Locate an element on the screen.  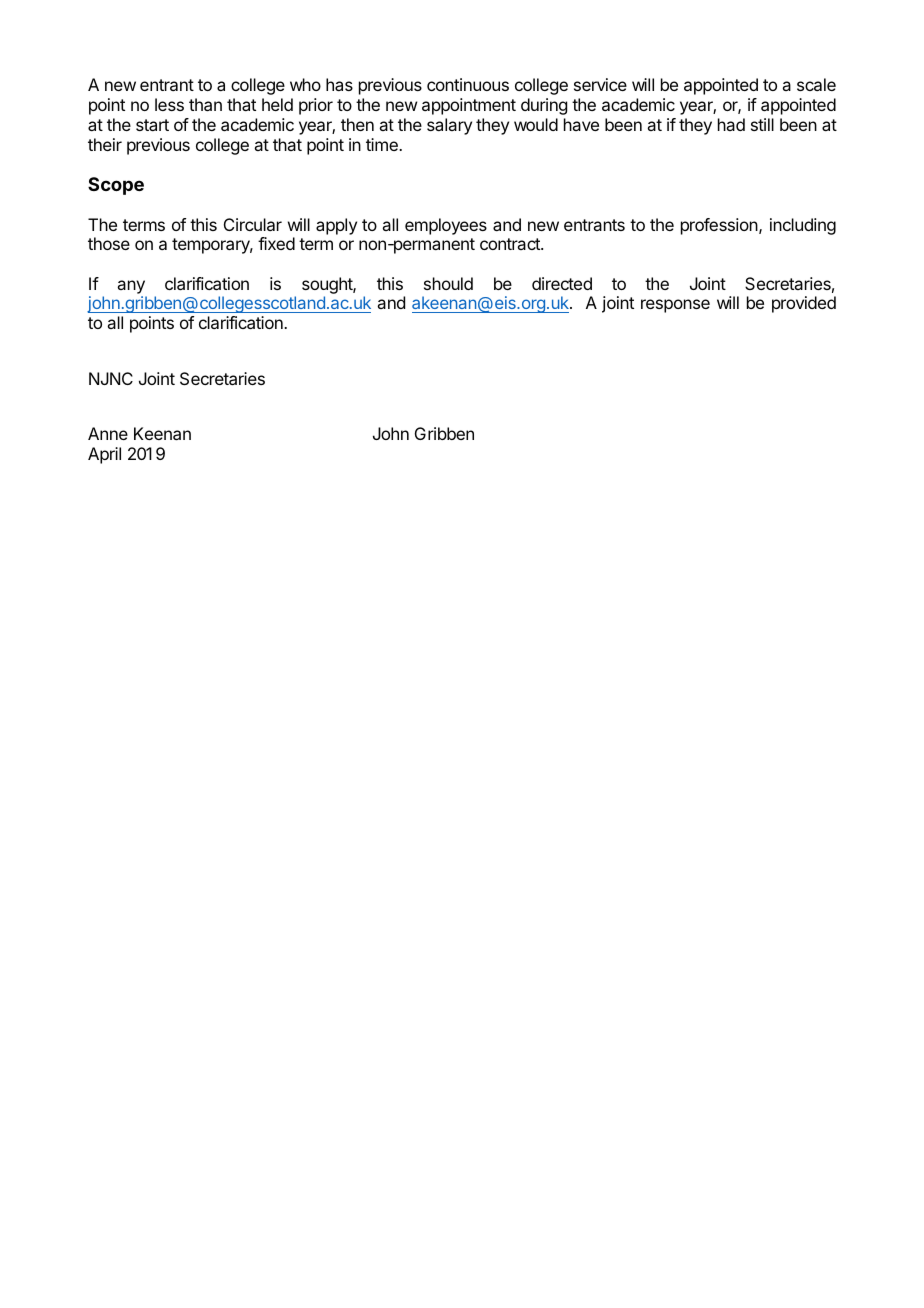
Anne is located at coordinates (108, 433).
